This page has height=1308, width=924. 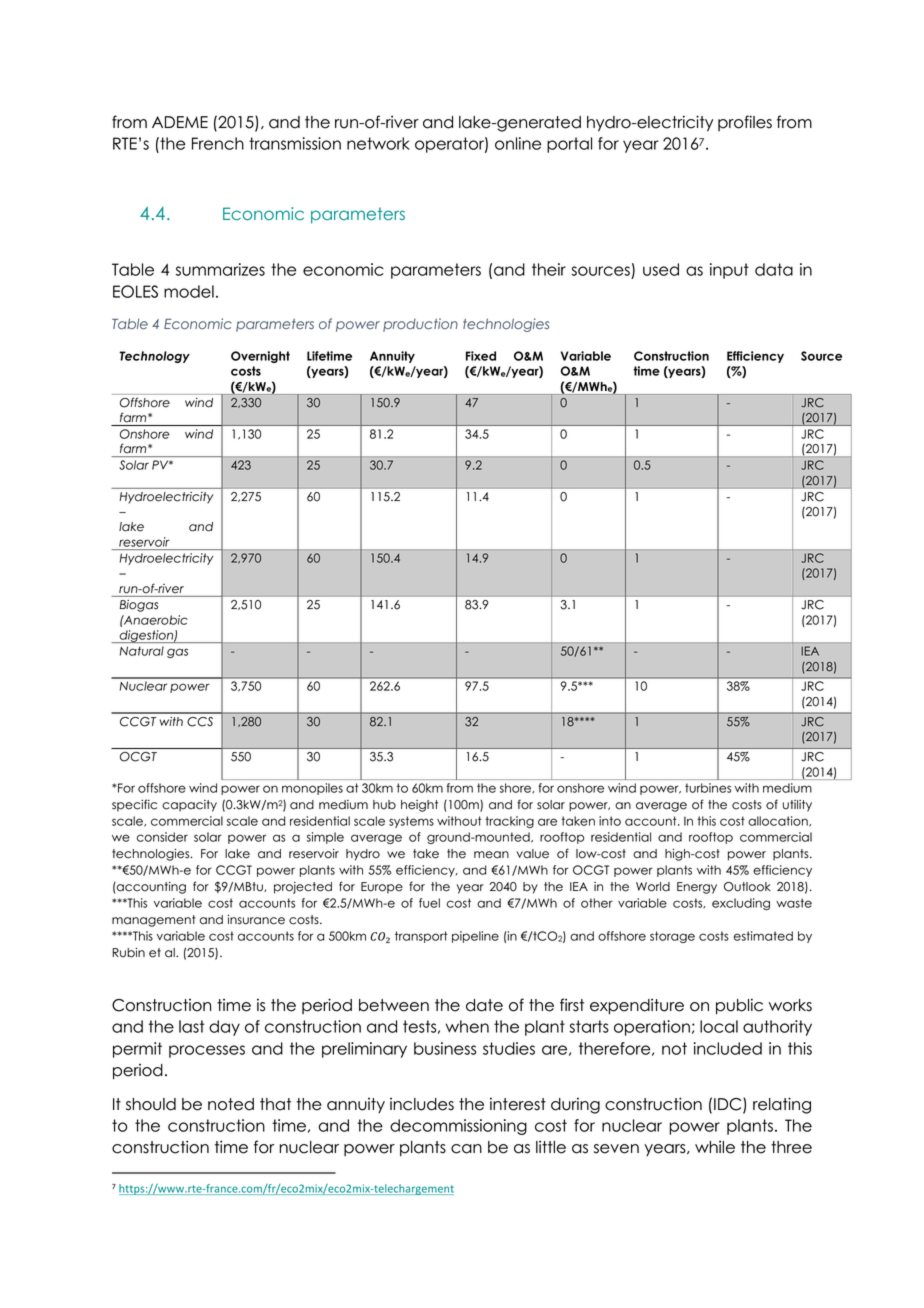 I want to click on utility, so click(x=797, y=806).
